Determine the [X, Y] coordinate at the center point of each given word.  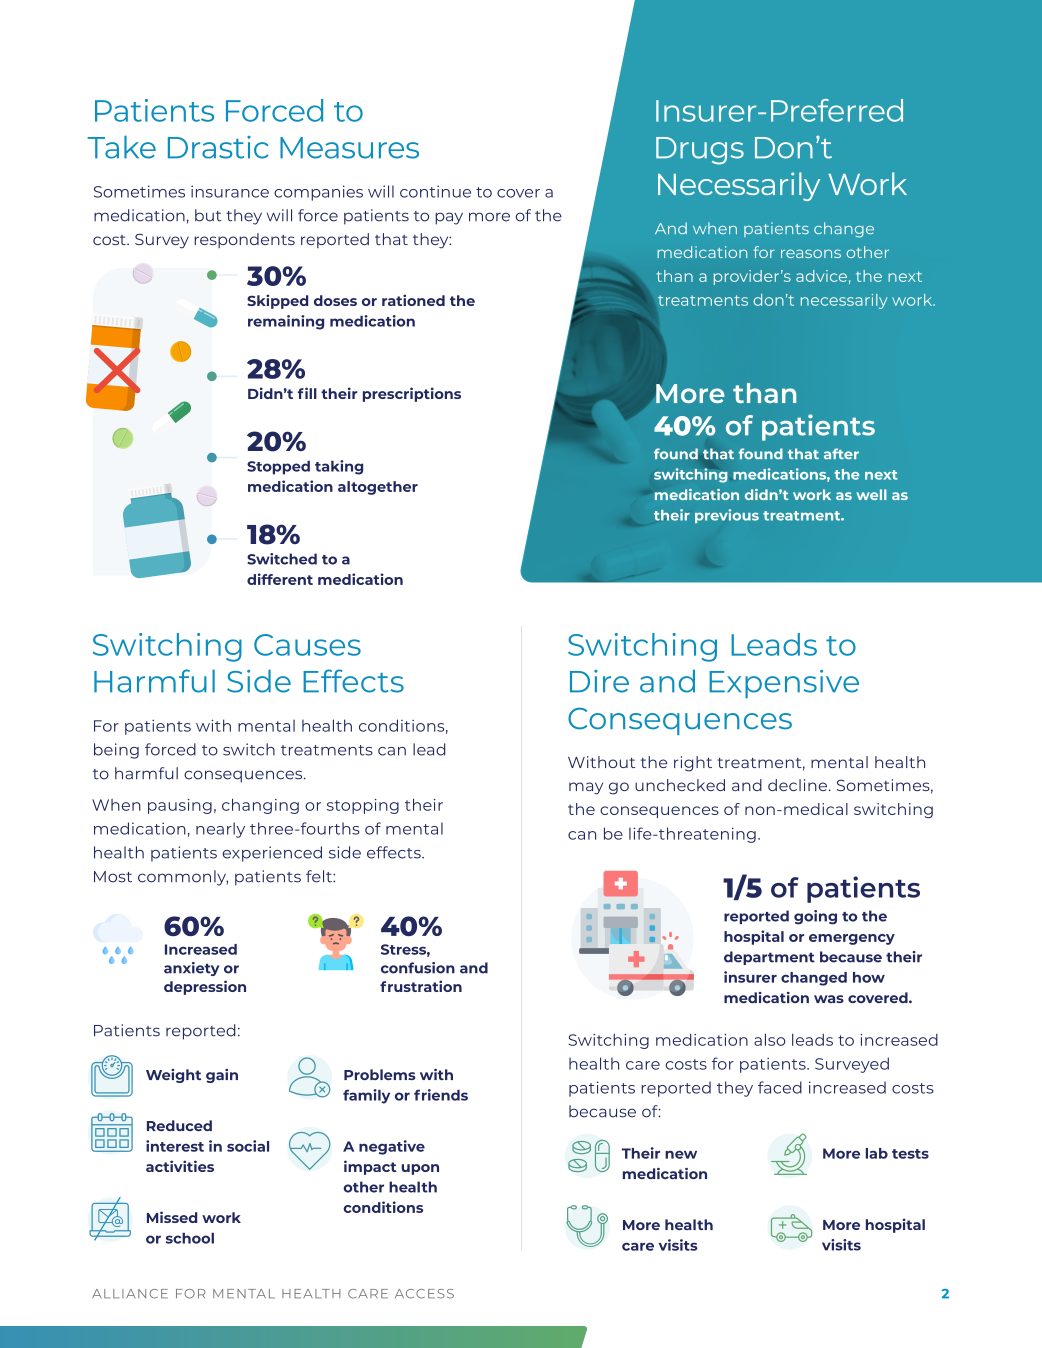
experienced [272, 854]
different [280, 579]
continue [435, 191]
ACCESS [424, 1294]
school [190, 1238]
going [815, 917]
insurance [230, 191]
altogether [378, 488]
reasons [811, 253]
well [871, 494]
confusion [418, 968]
